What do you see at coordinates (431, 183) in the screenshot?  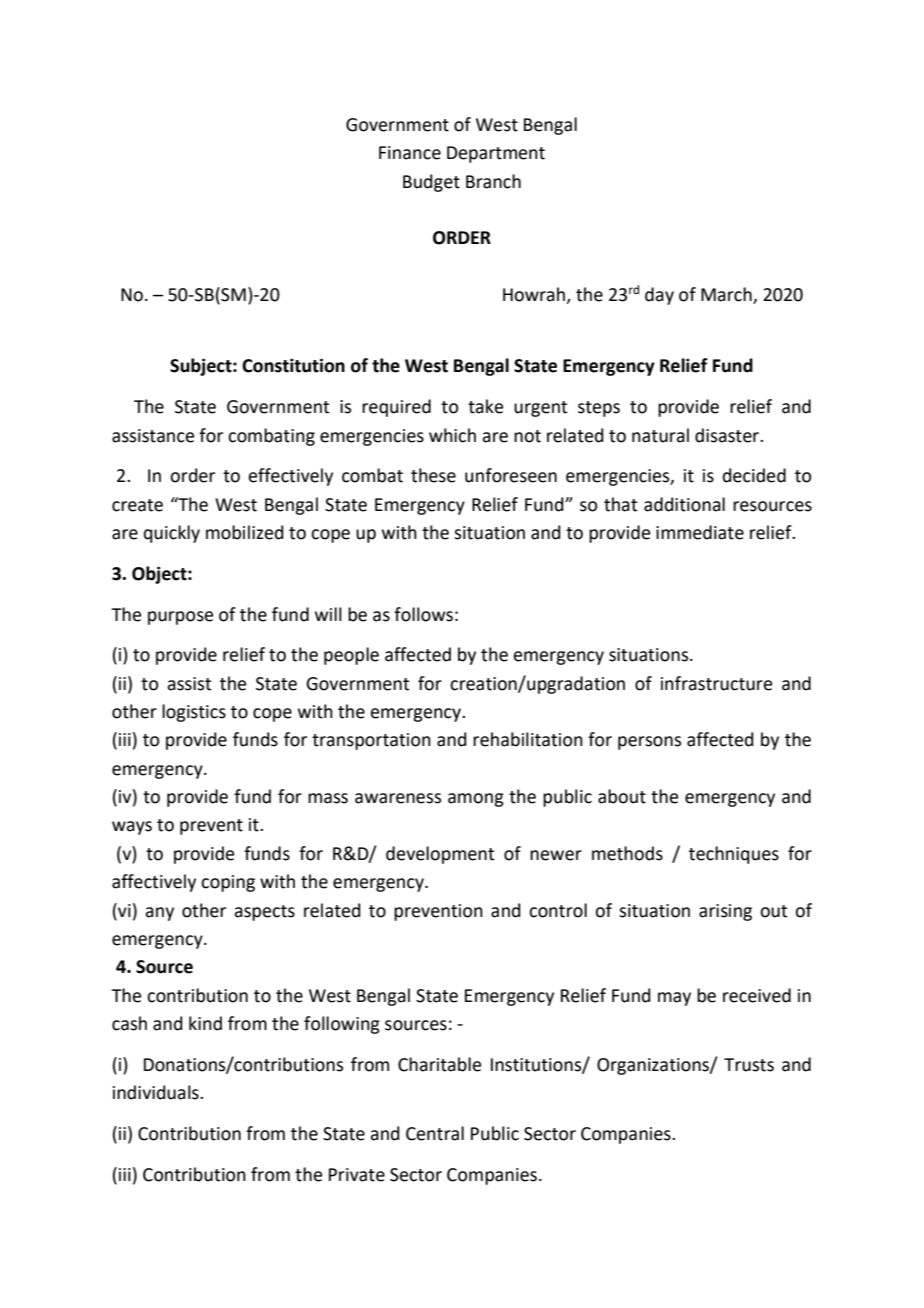 I see `Budget` at bounding box center [431, 183].
